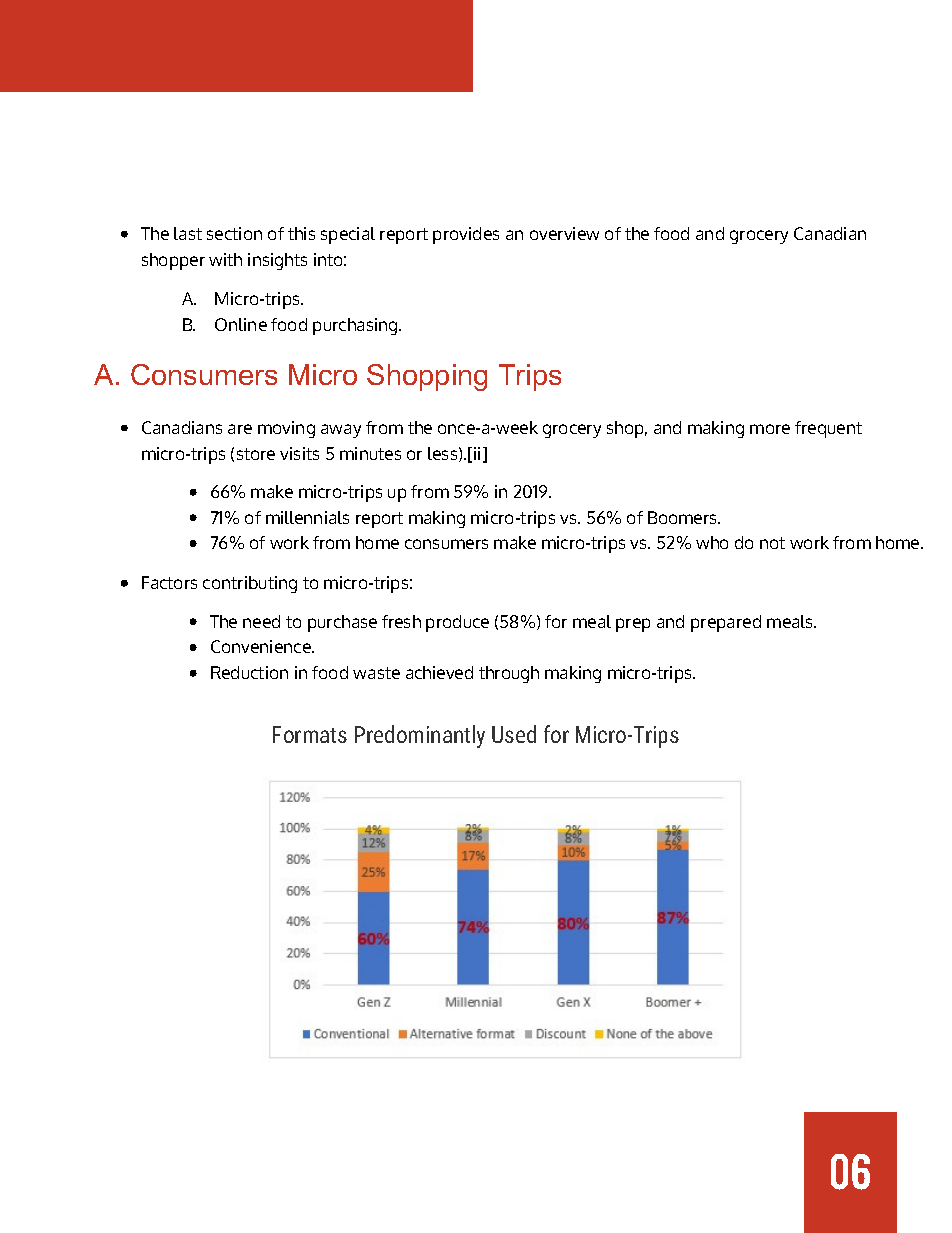  What do you see at coordinates (772, 543) in the document?
I see `not` at bounding box center [772, 543].
